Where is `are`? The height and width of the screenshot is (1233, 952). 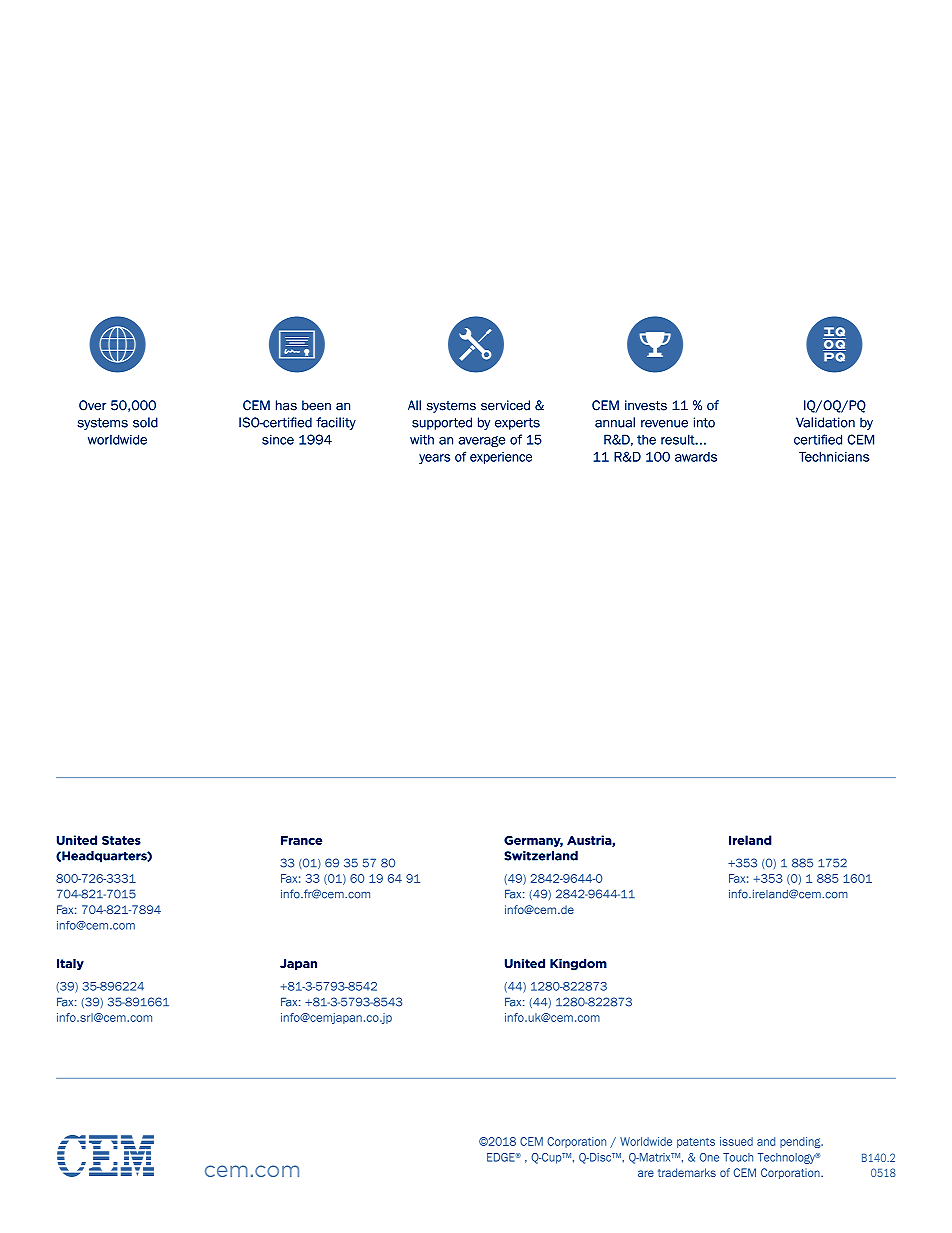 are is located at coordinates (646, 1173).
